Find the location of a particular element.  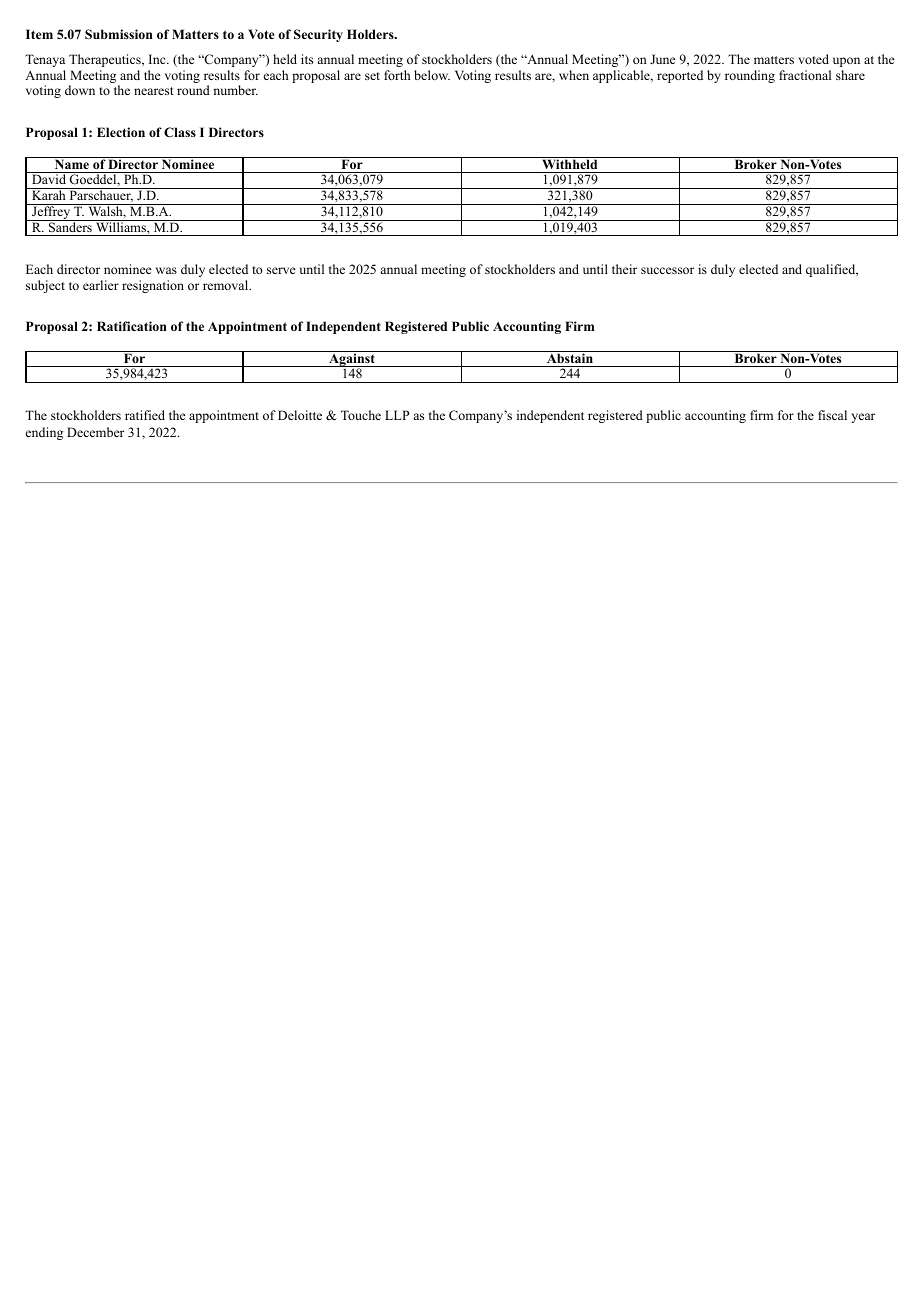

below is located at coordinates (432, 75).
